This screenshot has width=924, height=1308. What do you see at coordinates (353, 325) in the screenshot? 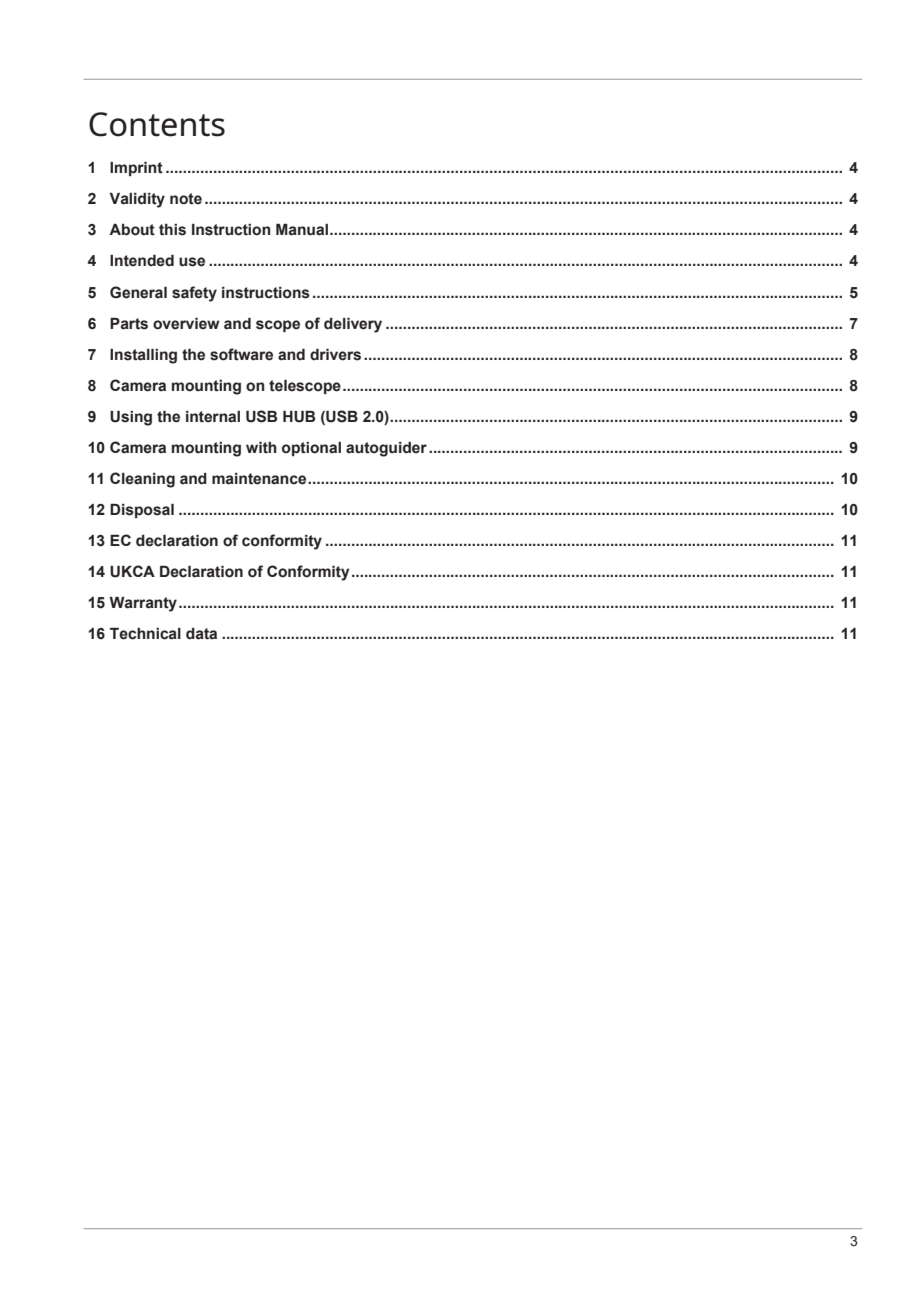
I see `delivery` at bounding box center [353, 325].
